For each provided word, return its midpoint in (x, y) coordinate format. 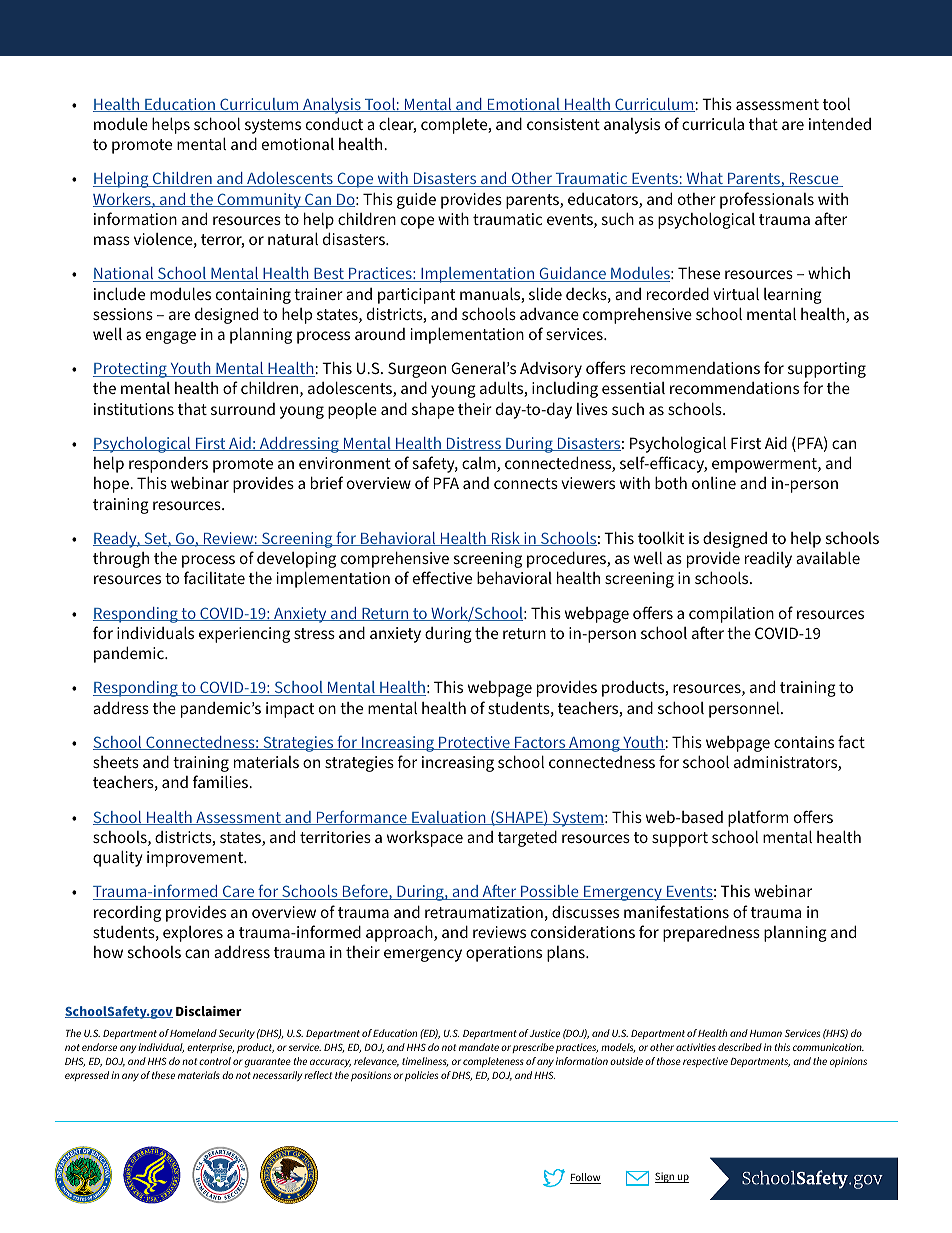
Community (259, 201)
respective (705, 1062)
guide (416, 201)
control (215, 1061)
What (704, 179)
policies (421, 1076)
